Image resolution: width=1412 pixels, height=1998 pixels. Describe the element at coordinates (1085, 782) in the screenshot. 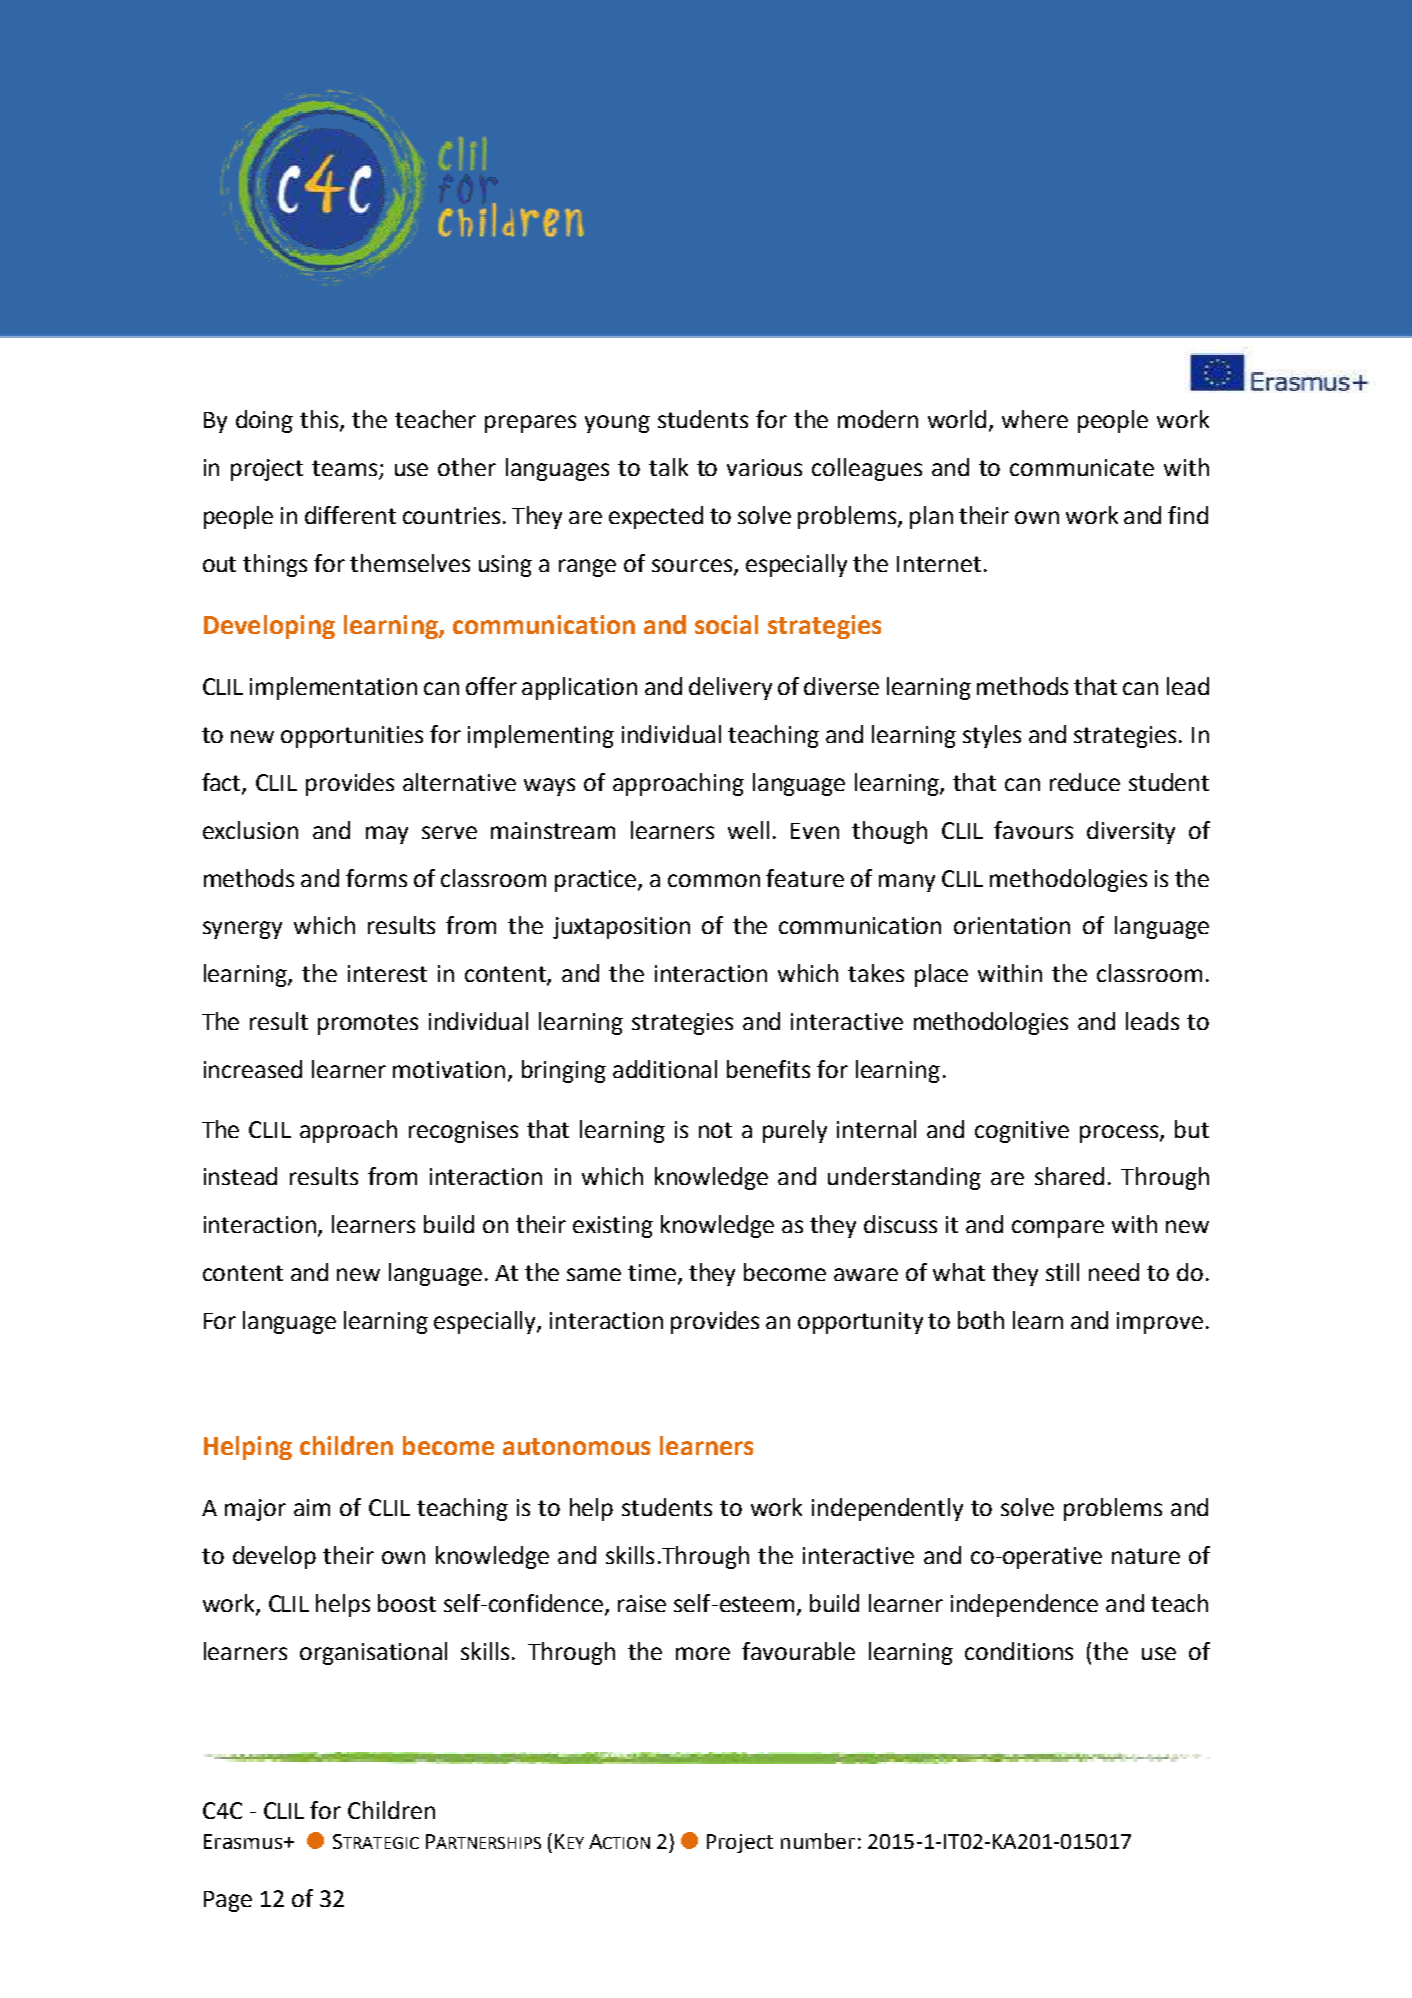

I see `reduce` at that location.
